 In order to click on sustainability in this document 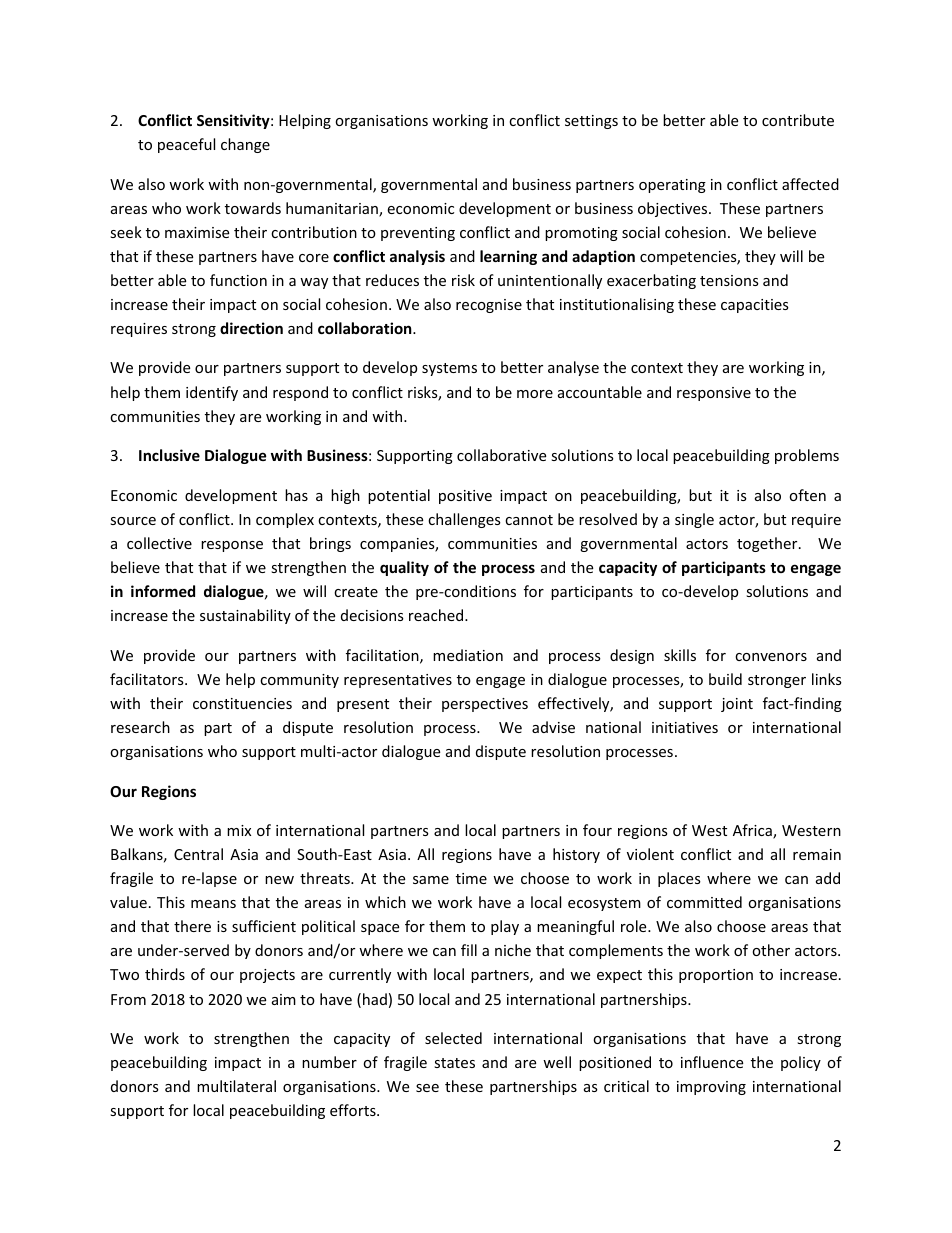, I will do `click(245, 616)`.
